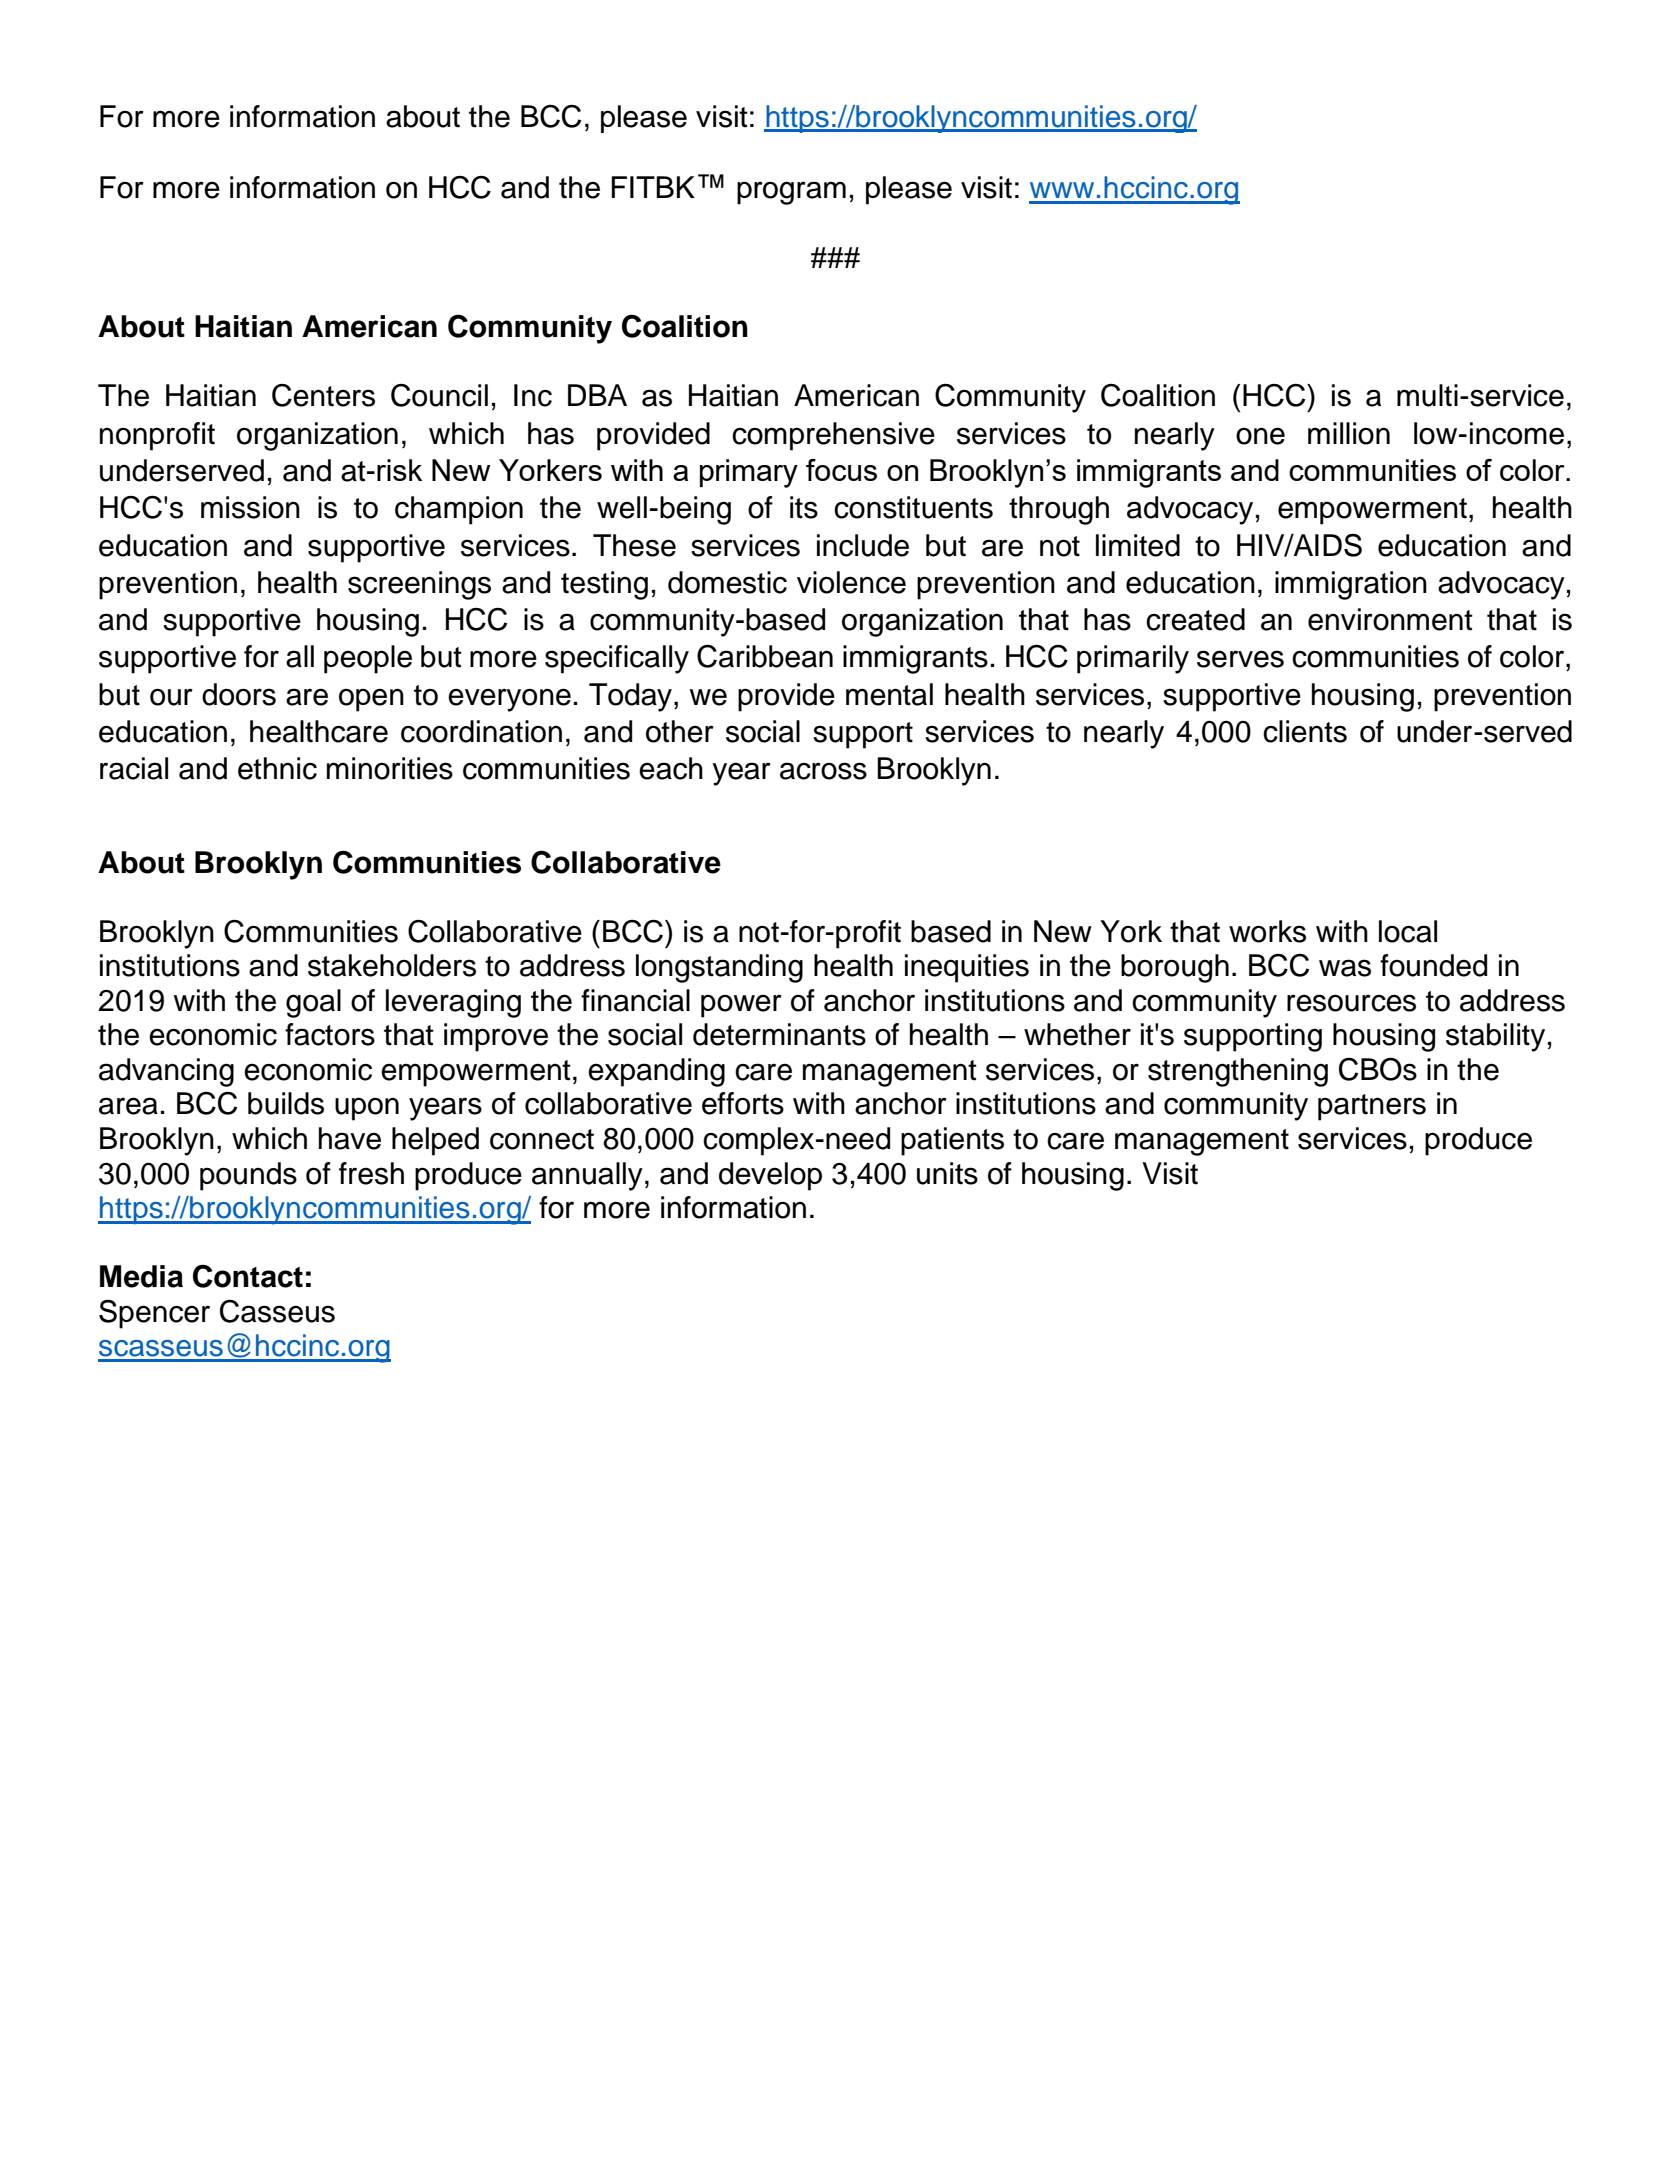  Describe the element at coordinates (323, 395) in the image. I see `Centers` at that location.
